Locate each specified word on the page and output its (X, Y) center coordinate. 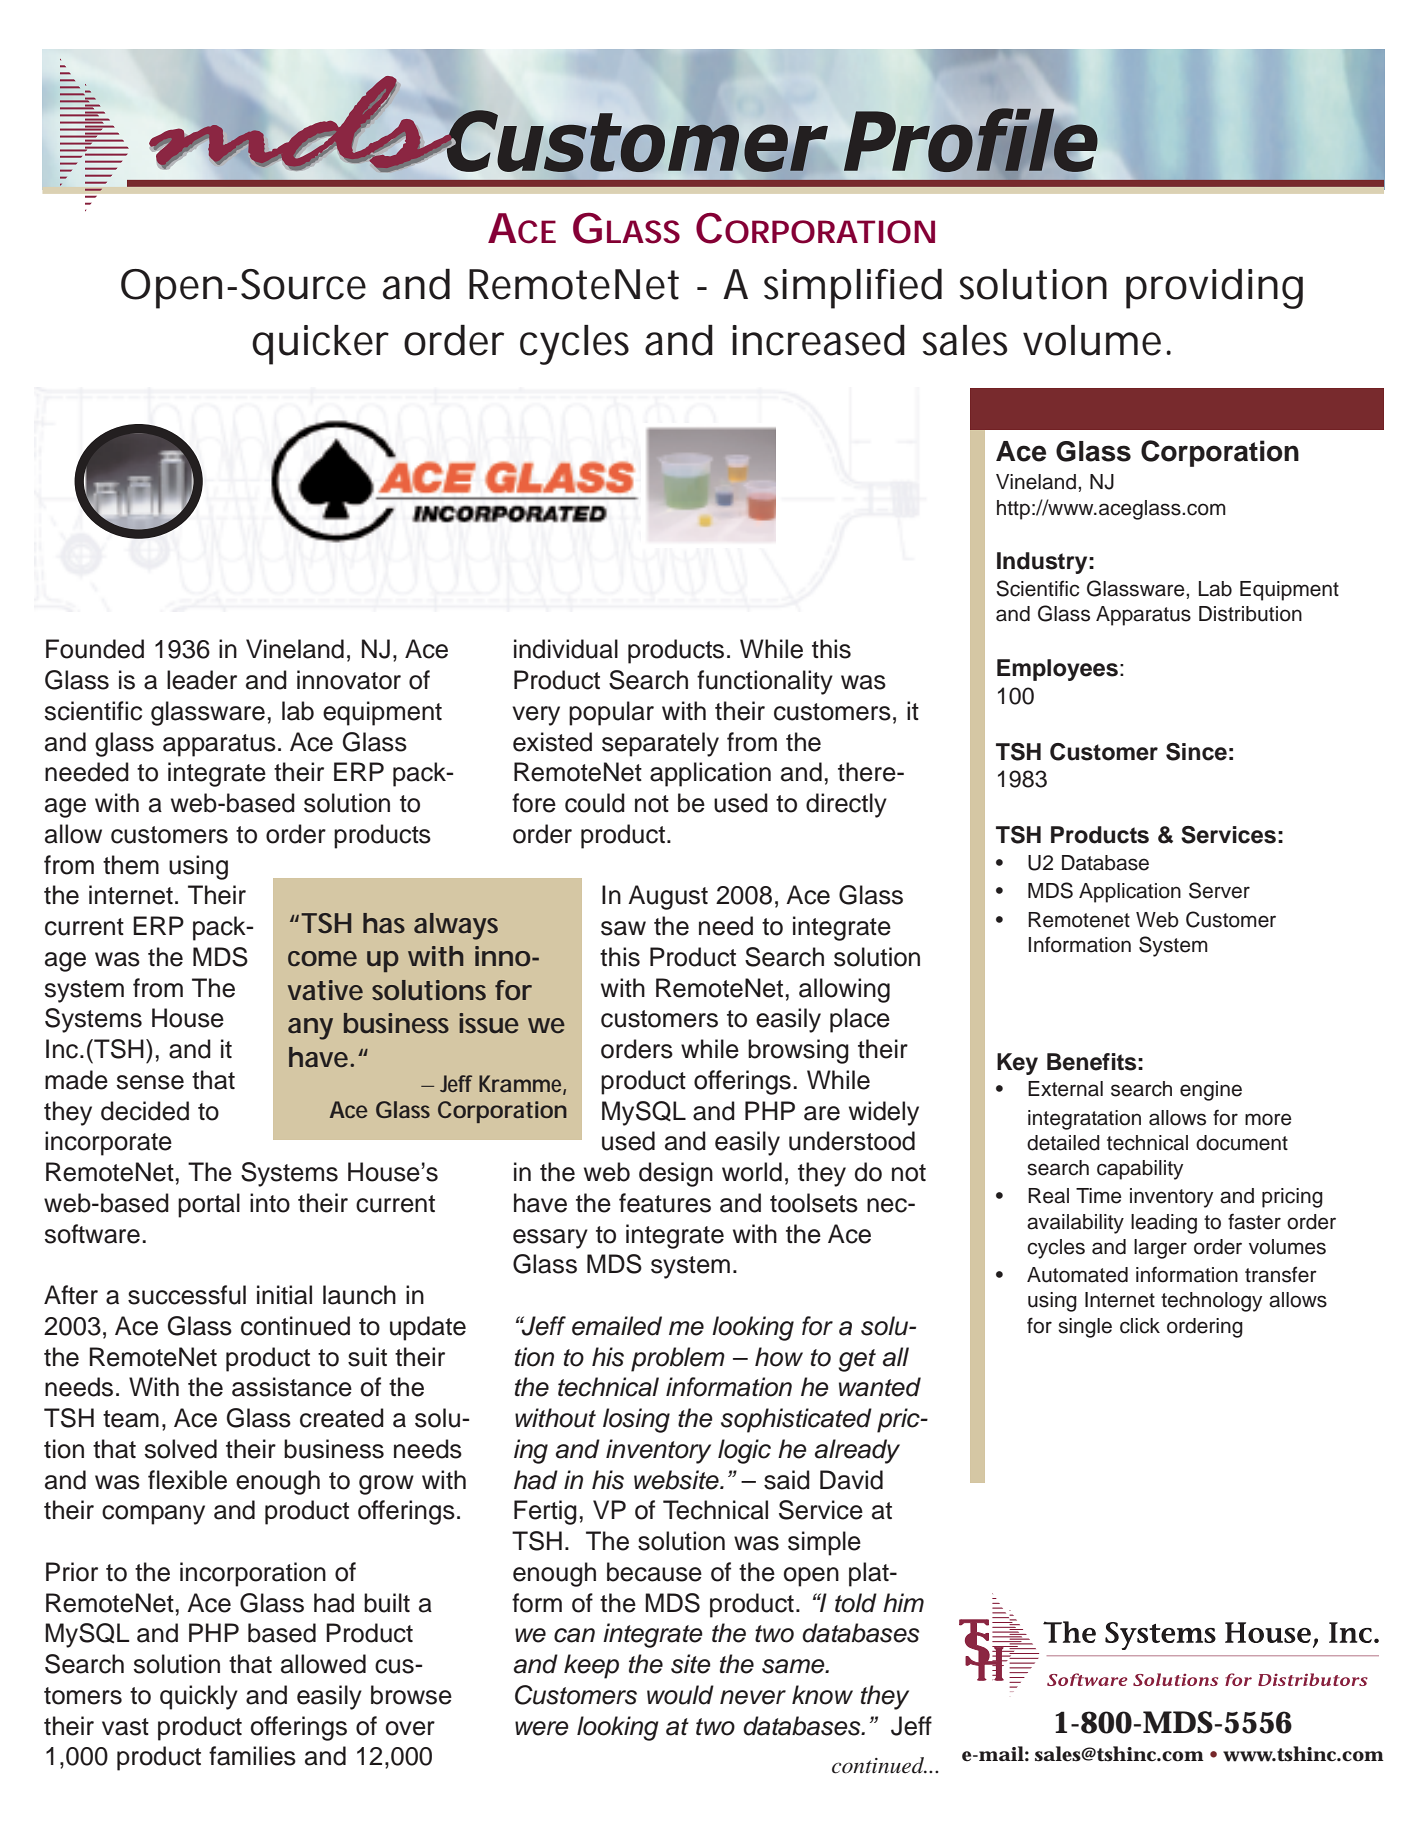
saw (623, 928)
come (322, 958)
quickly (199, 1697)
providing (1214, 288)
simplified (853, 288)
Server (1219, 890)
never (753, 1697)
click (1140, 1326)
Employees (1057, 670)
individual (566, 649)
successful (187, 1295)
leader (202, 680)
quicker (320, 345)
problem (678, 1359)
